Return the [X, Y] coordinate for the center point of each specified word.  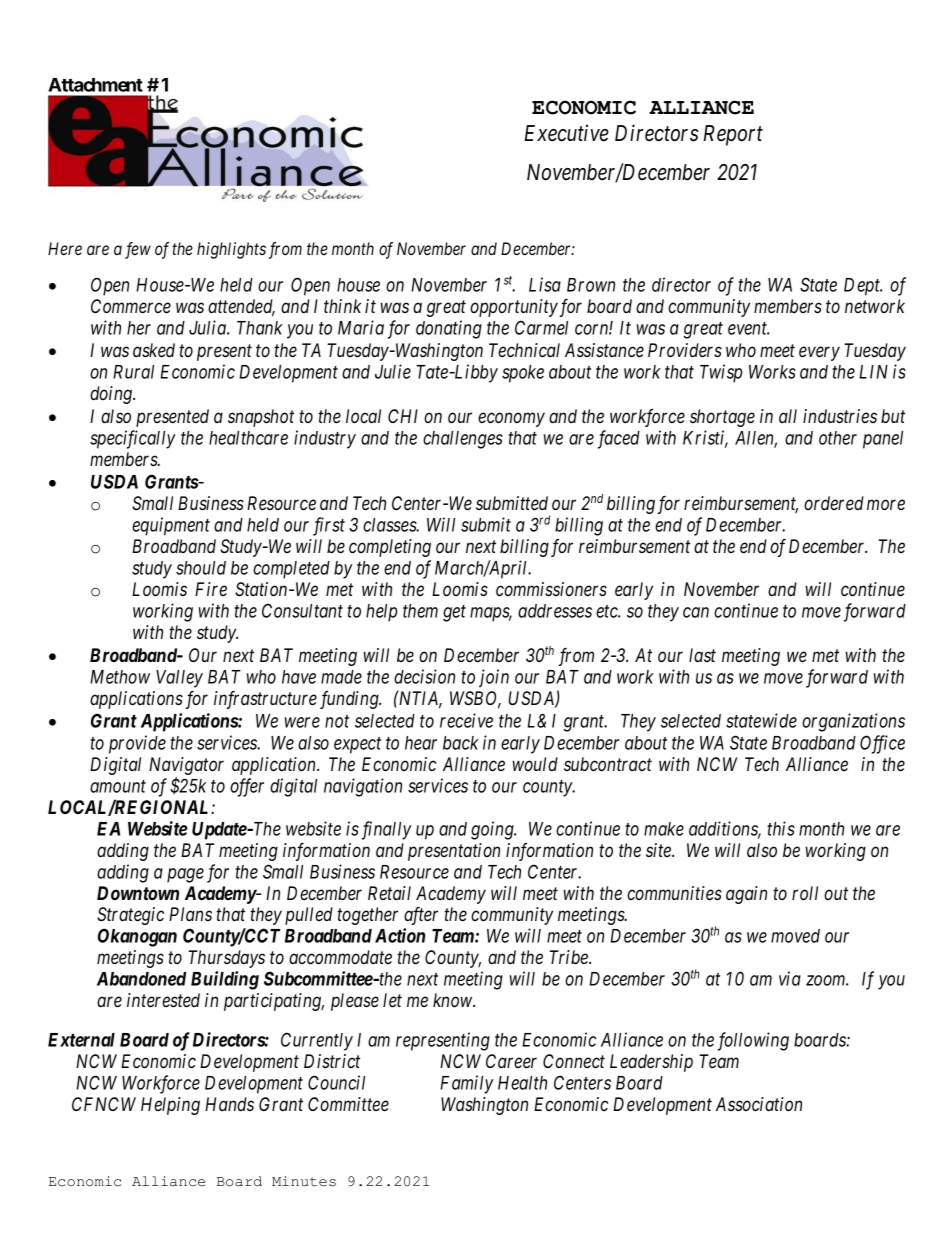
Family [467, 1084]
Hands [229, 1104]
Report [733, 135]
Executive [567, 133]
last [702, 655]
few [138, 250]
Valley [179, 679]
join [494, 678]
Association [759, 1104]
